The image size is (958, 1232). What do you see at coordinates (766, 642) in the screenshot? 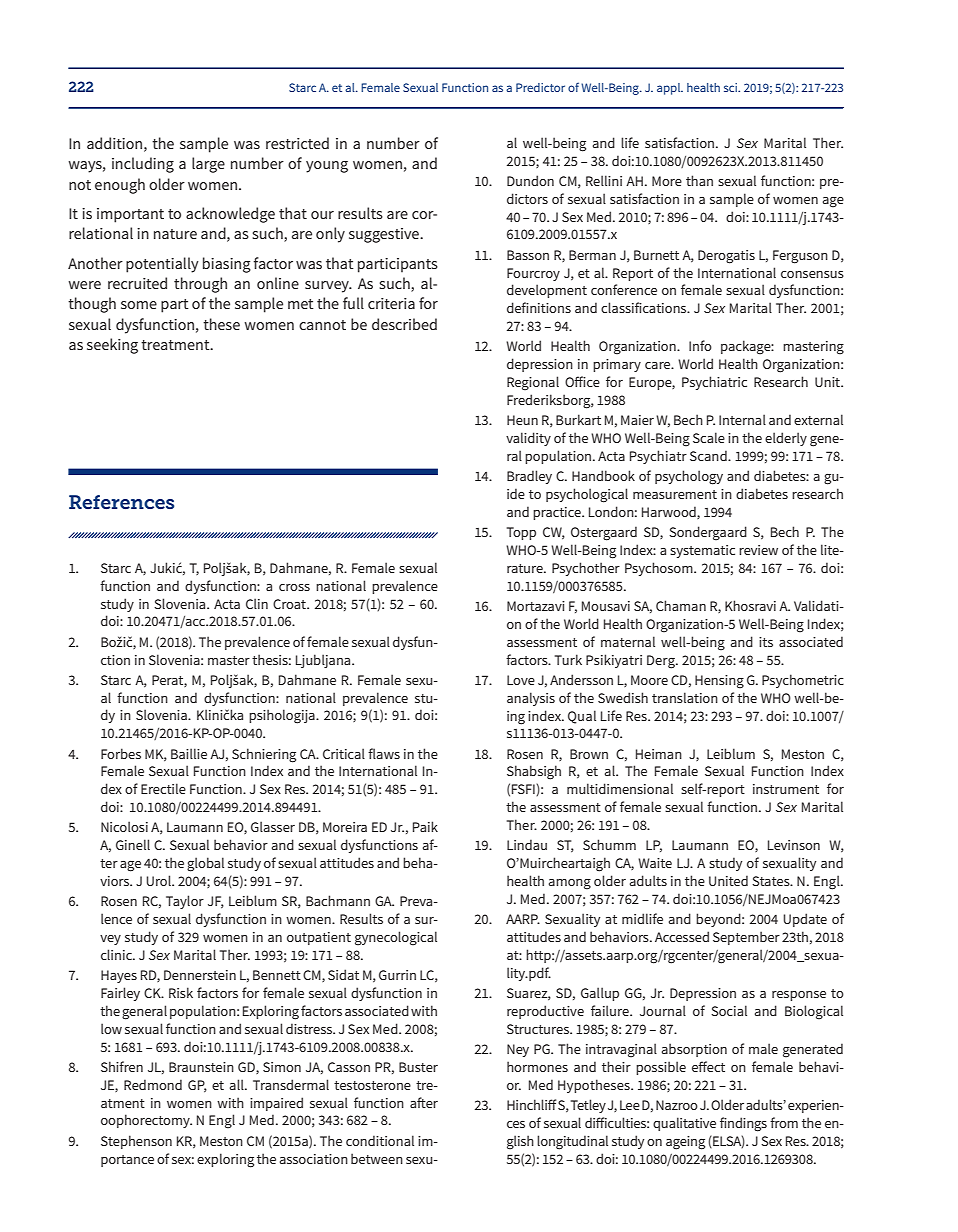
I see `its` at bounding box center [766, 642].
